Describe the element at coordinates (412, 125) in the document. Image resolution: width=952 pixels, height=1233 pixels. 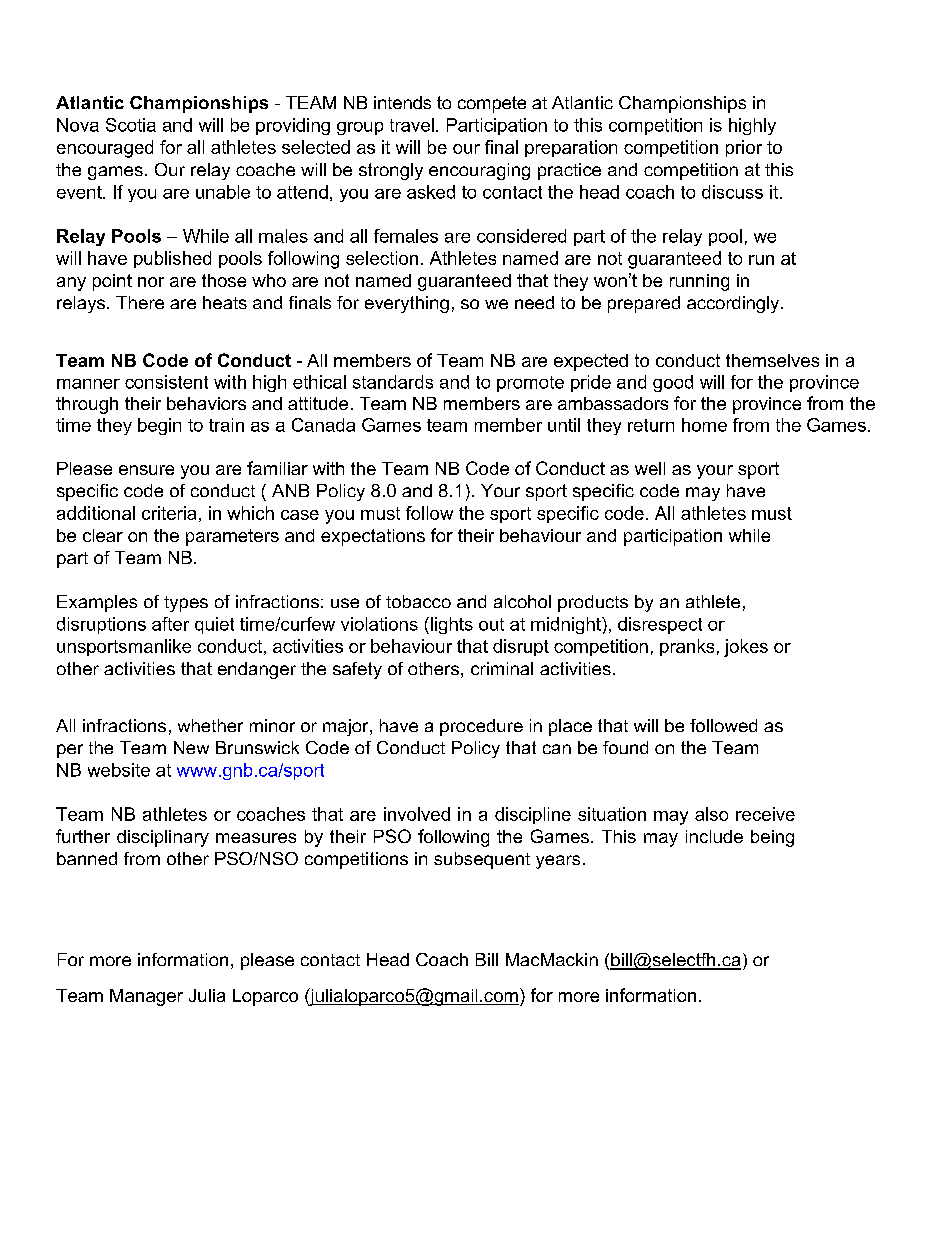
I see `travel` at that location.
